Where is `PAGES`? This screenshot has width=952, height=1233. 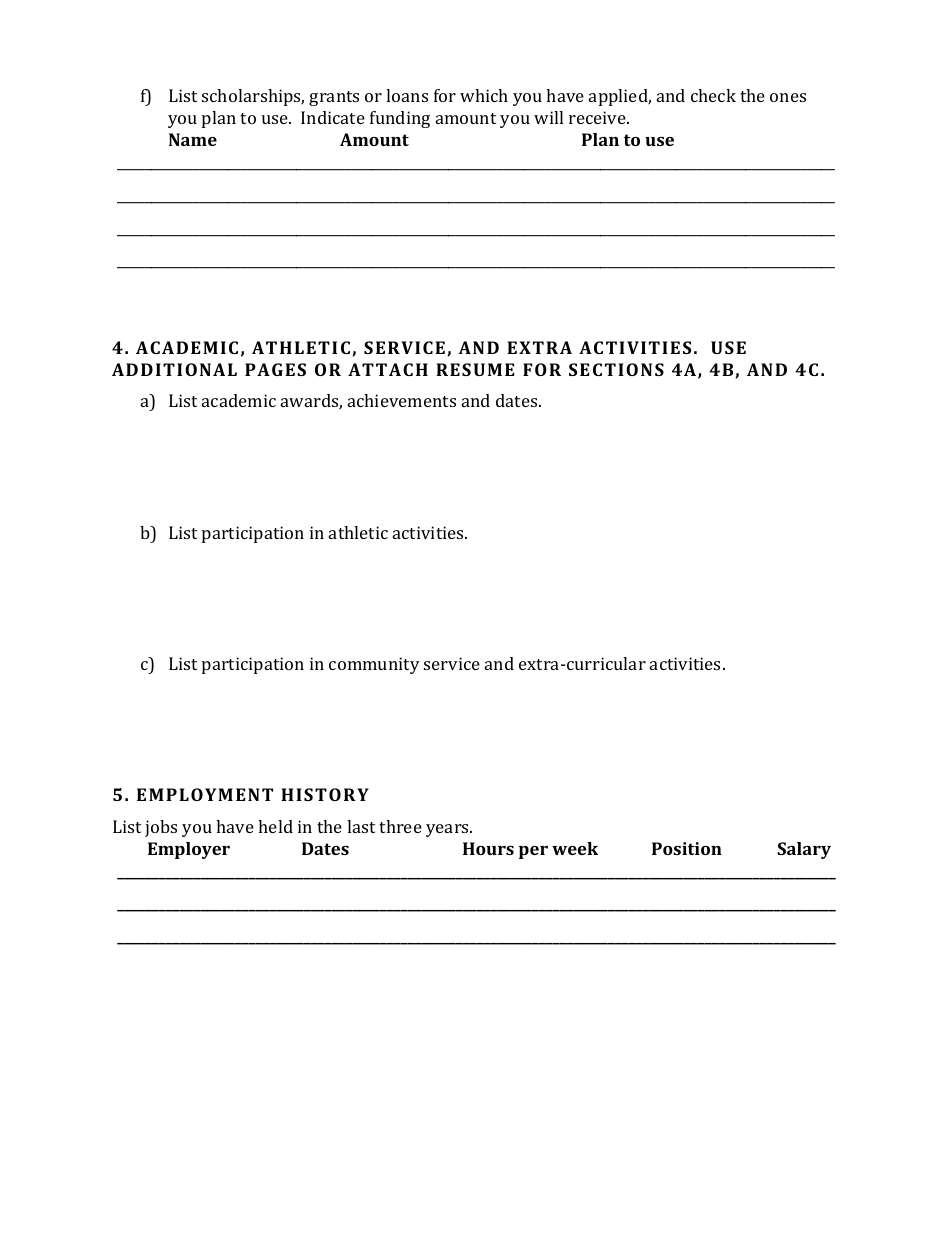 PAGES is located at coordinates (275, 369).
